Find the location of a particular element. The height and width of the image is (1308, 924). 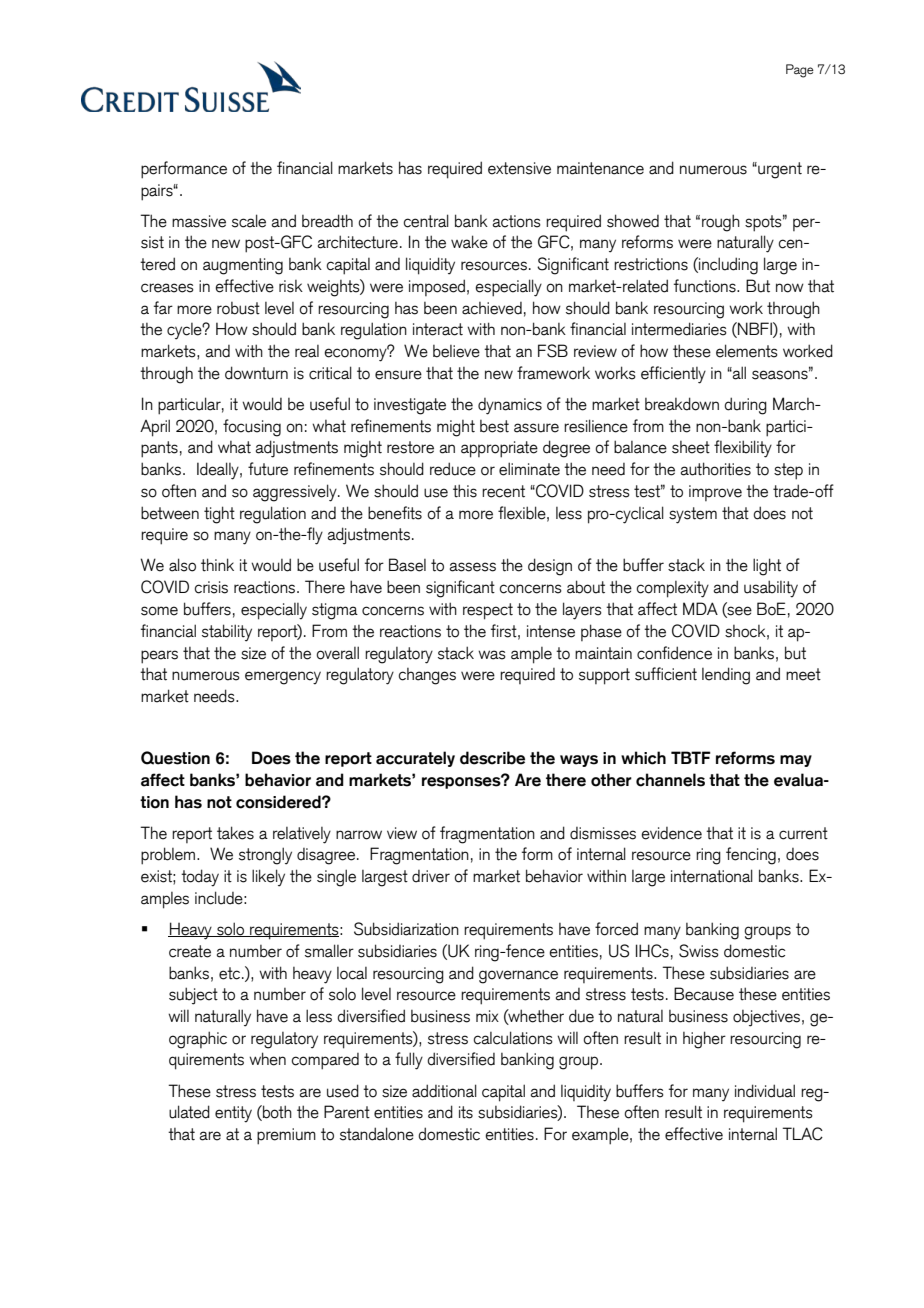

fully is located at coordinates (409, 1061).
